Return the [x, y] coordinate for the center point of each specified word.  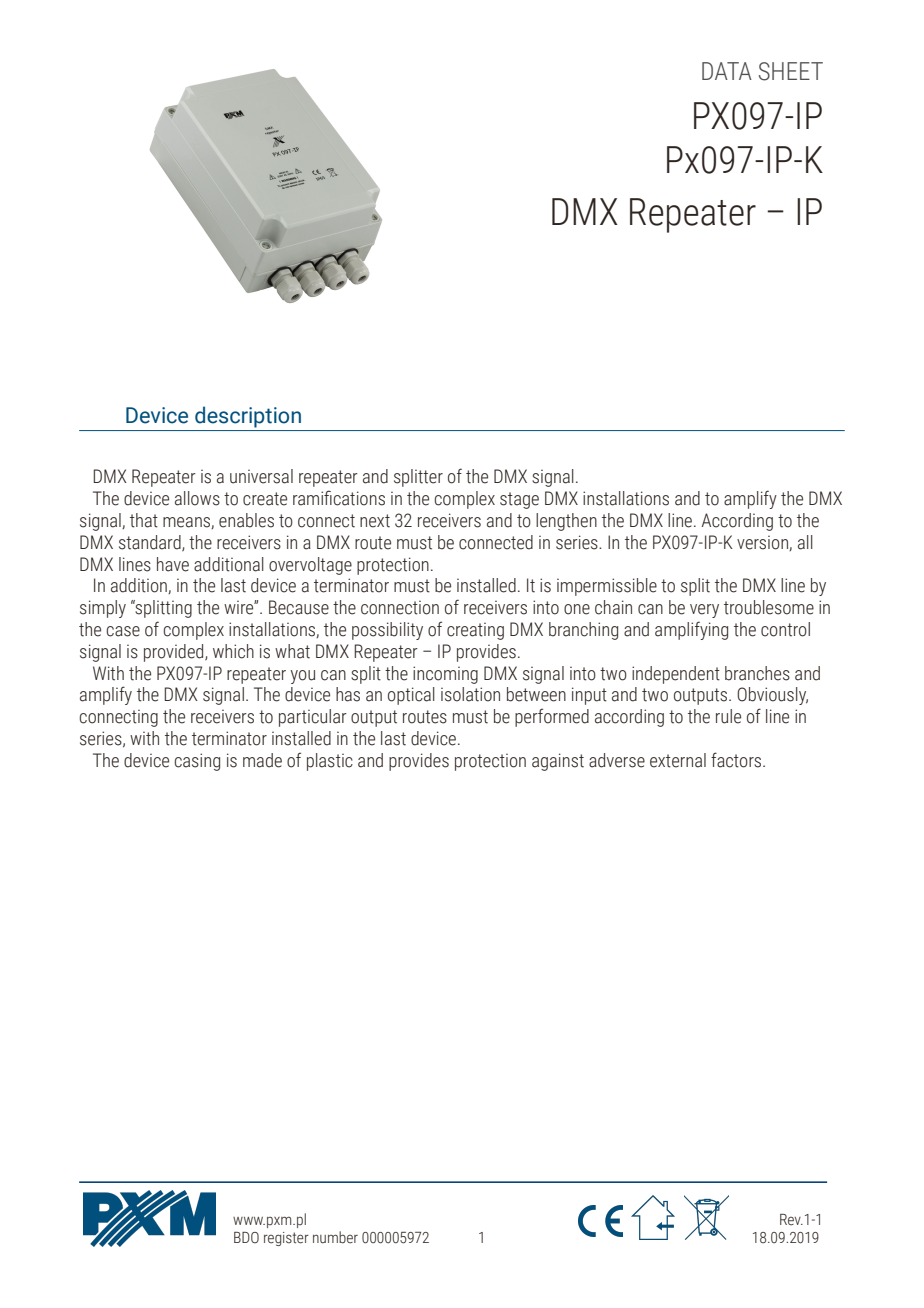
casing [197, 762]
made [262, 760]
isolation [470, 694]
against [558, 762]
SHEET [791, 71]
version [763, 543]
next [375, 521]
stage [519, 500]
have [173, 564]
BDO [246, 1238]
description [248, 417]
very [704, 611]
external [678, 760]
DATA [727, 71]
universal [261, 476]
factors [737, 760]
